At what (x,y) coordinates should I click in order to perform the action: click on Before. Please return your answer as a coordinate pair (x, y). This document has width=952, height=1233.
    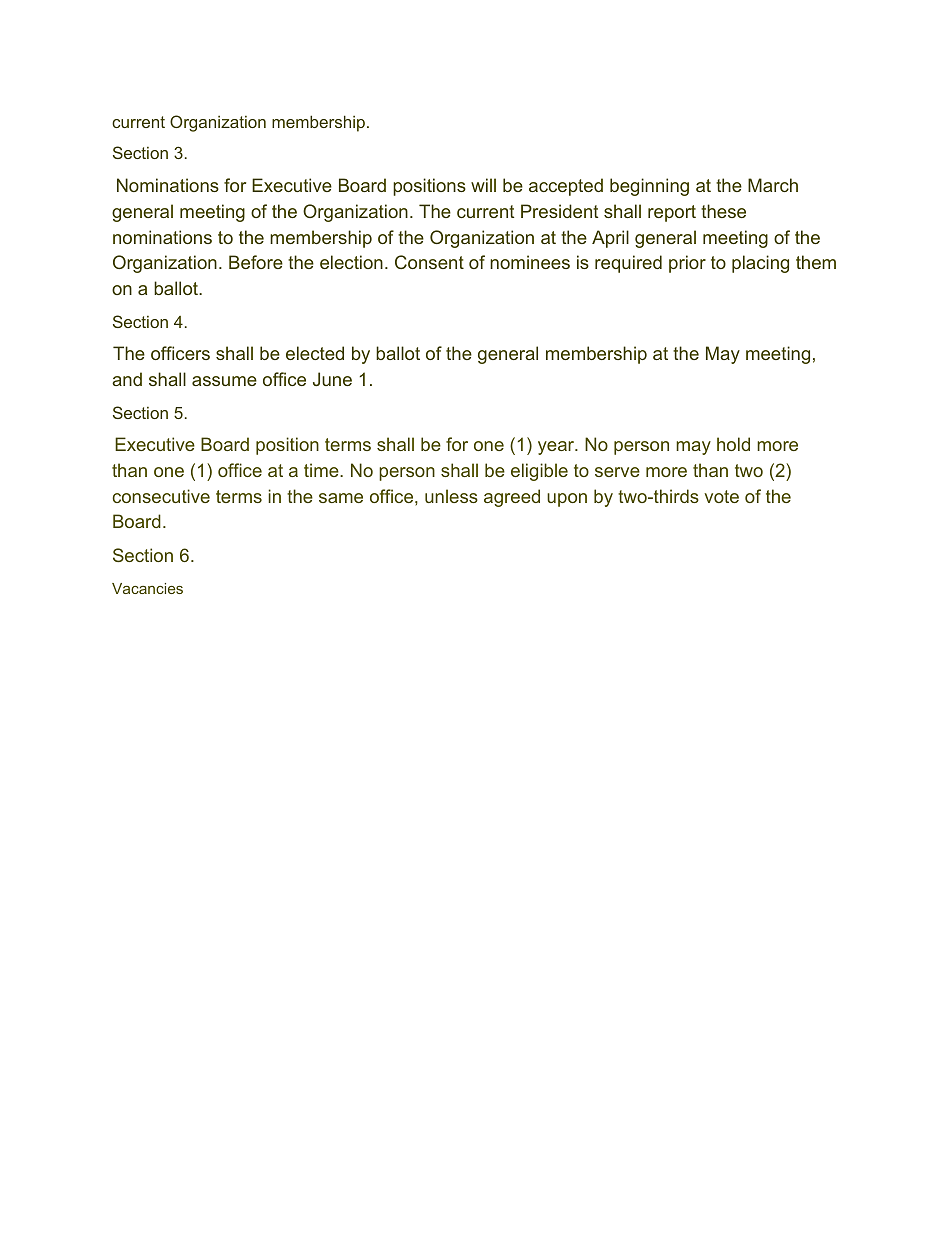
    Looking at the image, I should click on (256, 262).
